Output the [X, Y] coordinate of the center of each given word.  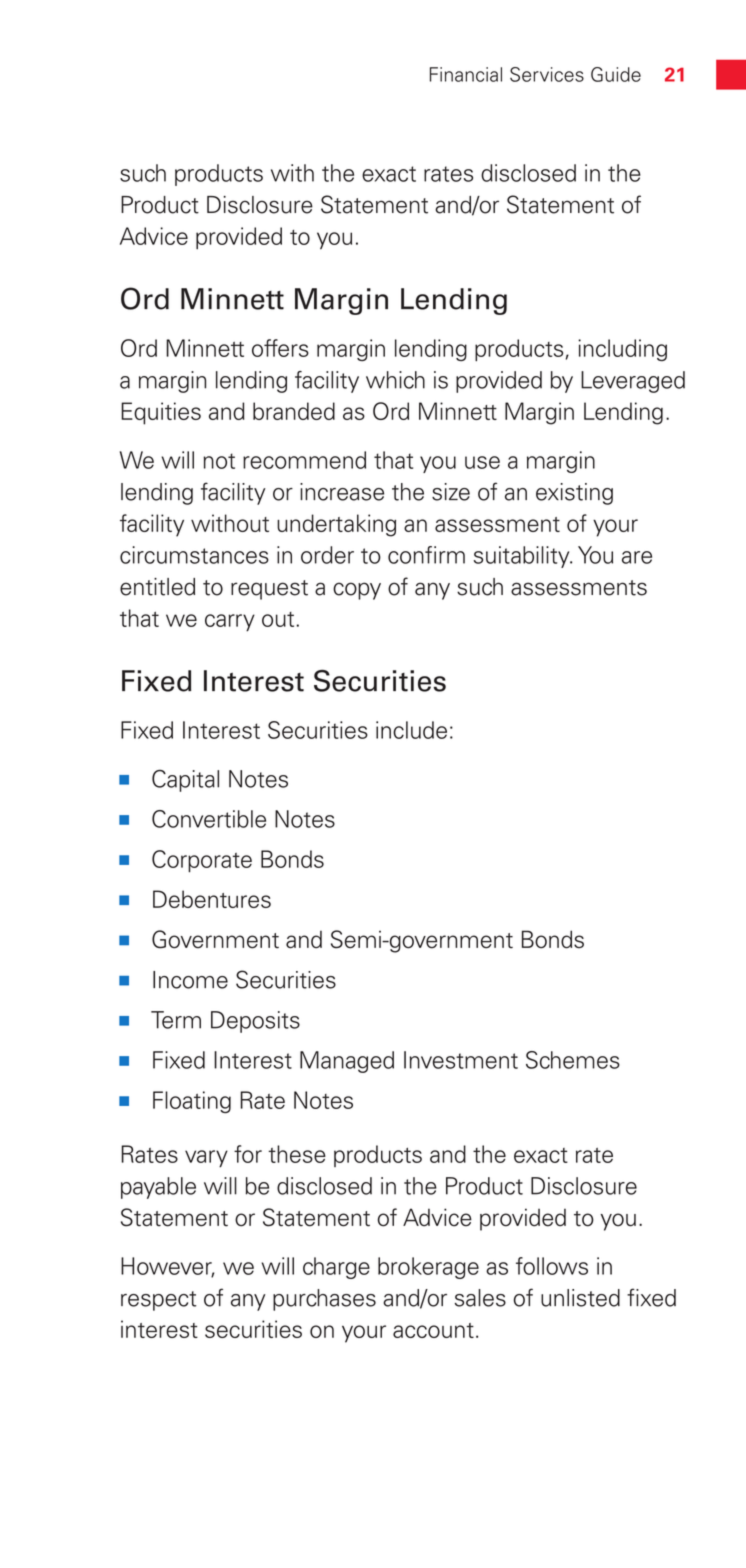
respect [159, 1301]
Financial [466, 74]
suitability [523, 557]
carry [230, 623]
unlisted [580, 1298]
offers [280, 348]
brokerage [428, 1268]
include [411, 730]
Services [547, 74]
